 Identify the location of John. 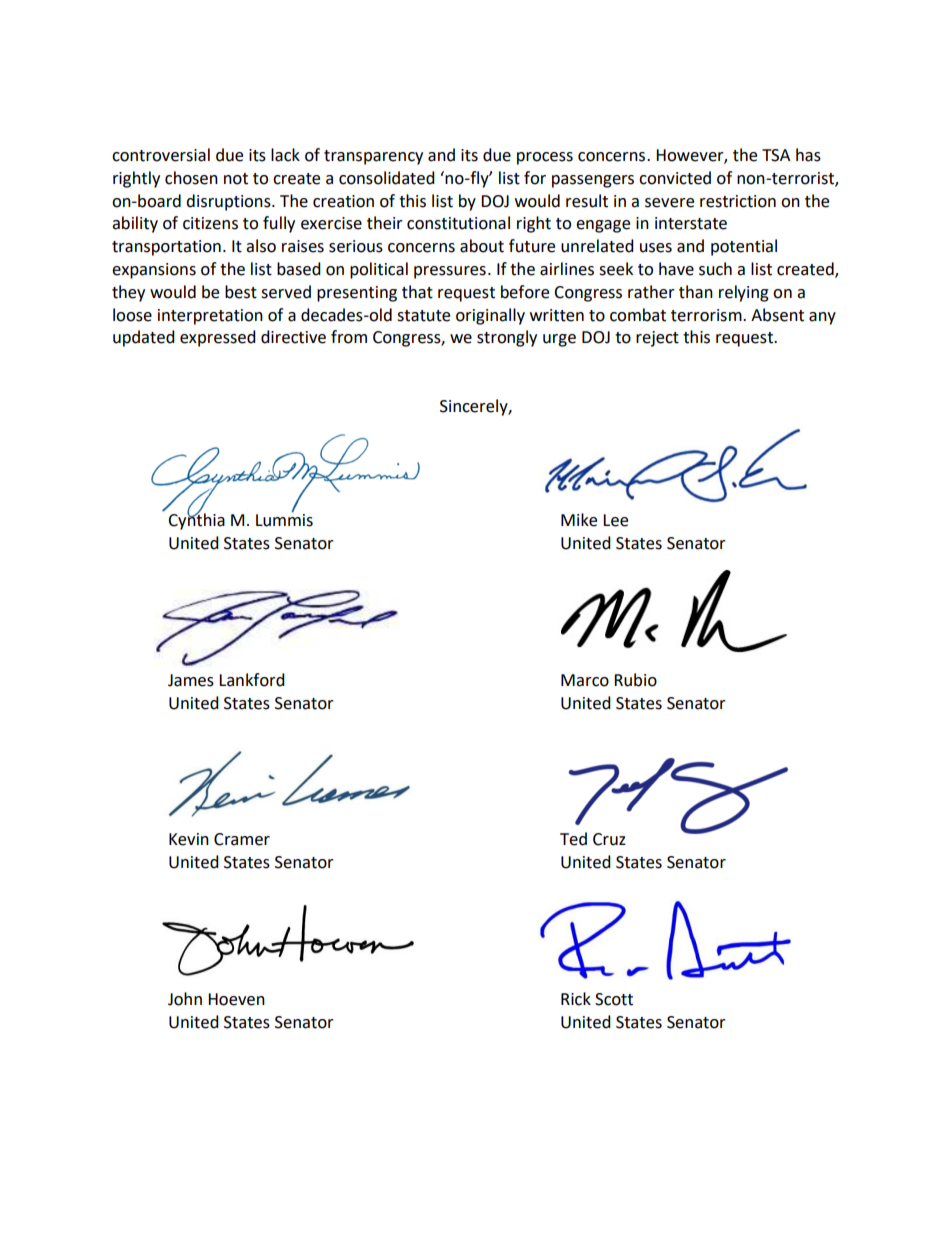
(185, 999).
